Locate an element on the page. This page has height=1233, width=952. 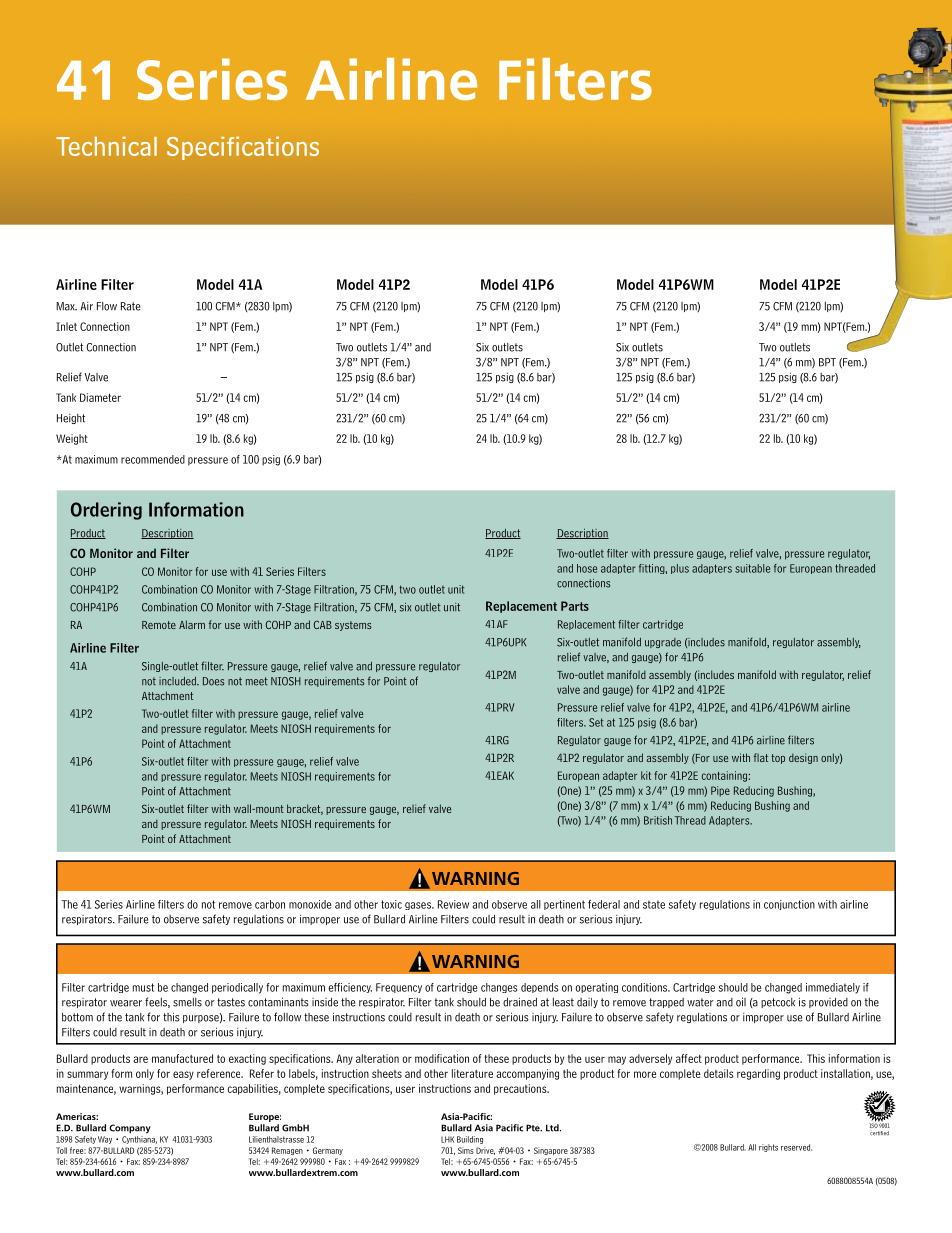
Building is located at coordinates (470, 1140).
